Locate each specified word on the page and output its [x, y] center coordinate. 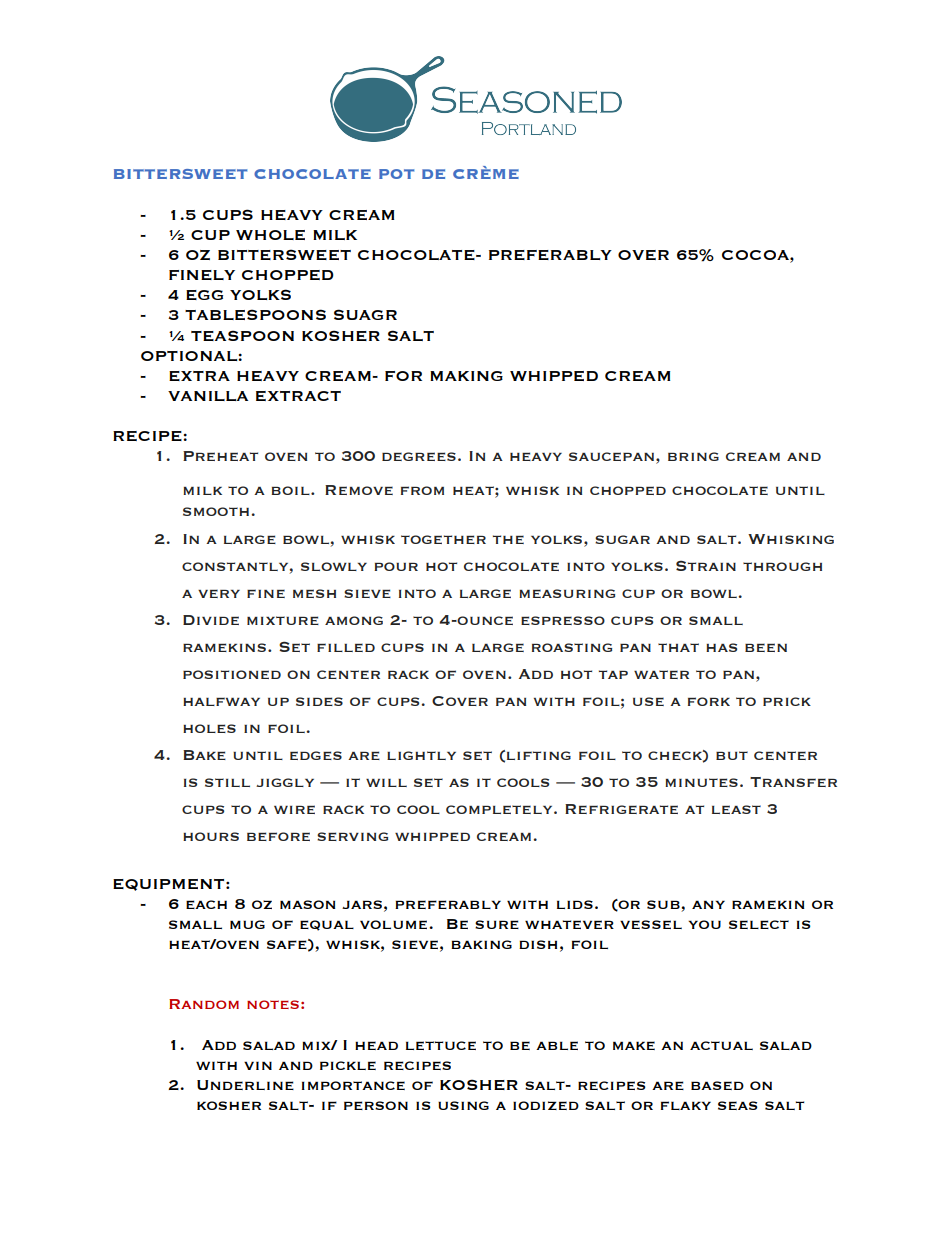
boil [291, 490]
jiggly [285, 782]
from [422, 490]
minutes [701, 782]
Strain [706, 566]
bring [693, 456]
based [717, 1085]
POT [396, 174]
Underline [245, 1085]
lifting [539, 755]
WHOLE [270, 235]
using [463, 1105]
